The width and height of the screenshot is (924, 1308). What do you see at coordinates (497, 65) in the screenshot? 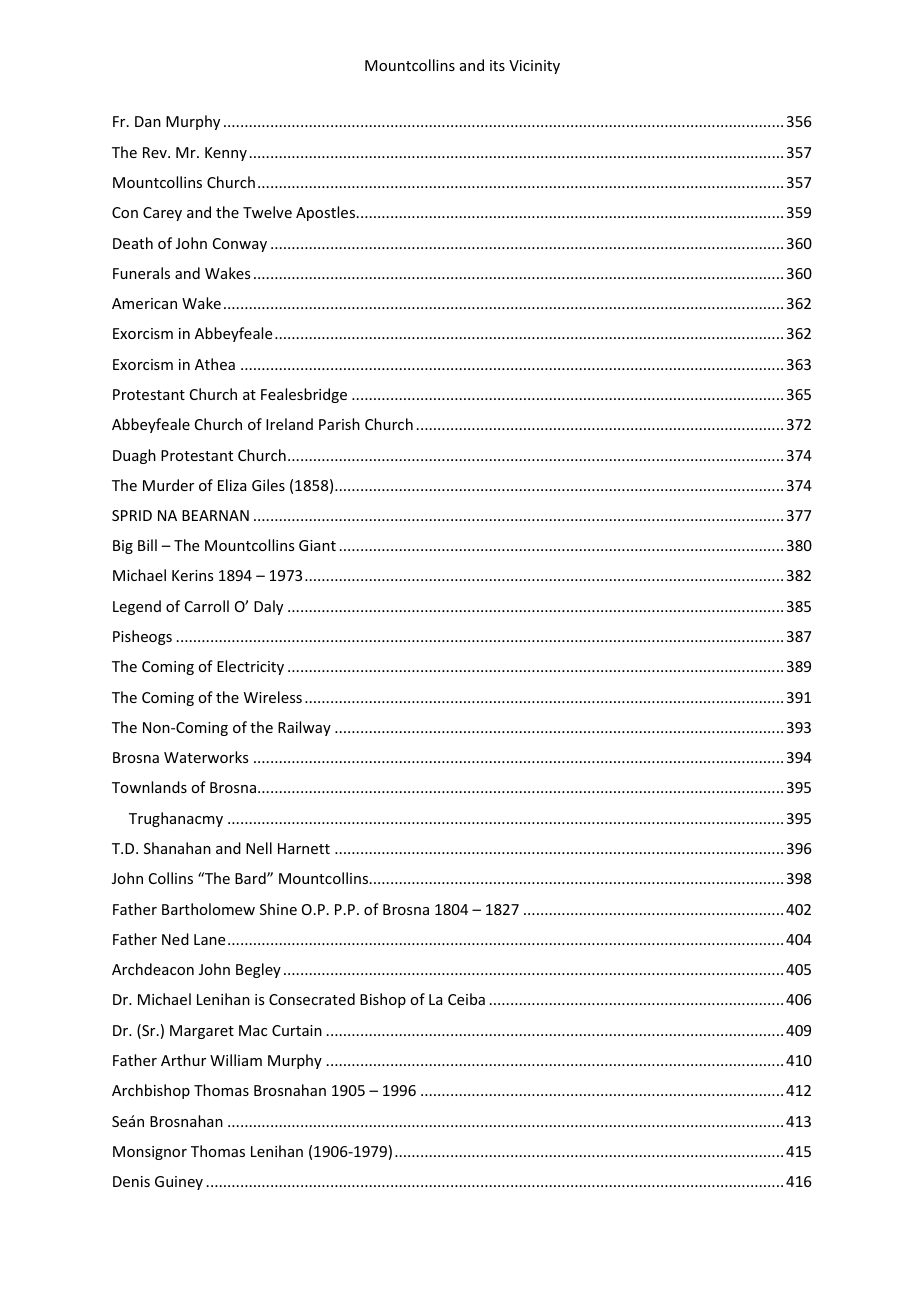
I see `its` at bounding box center [497, 65].
